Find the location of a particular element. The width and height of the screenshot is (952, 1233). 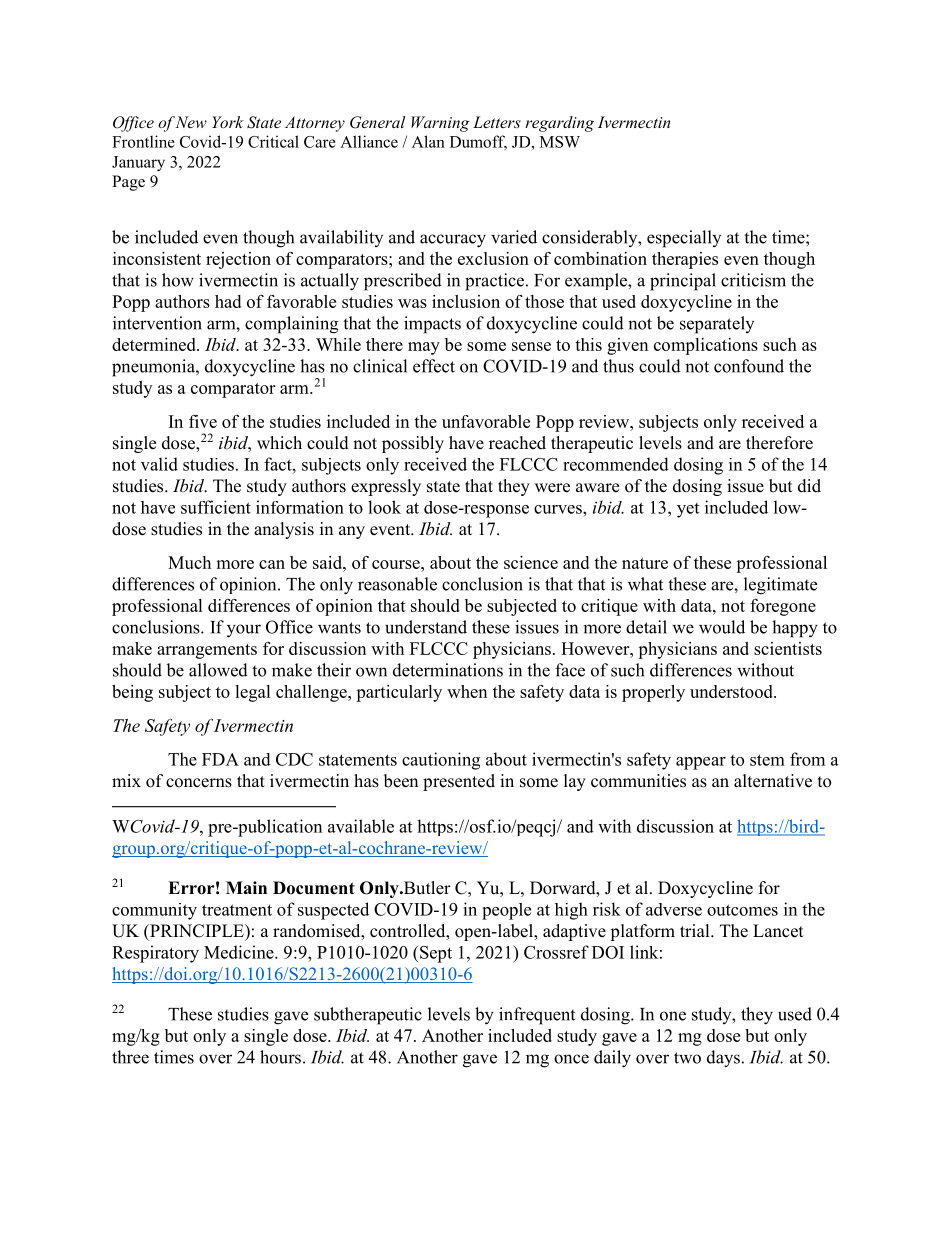

cautioning is located at coordinates (441, 761).
